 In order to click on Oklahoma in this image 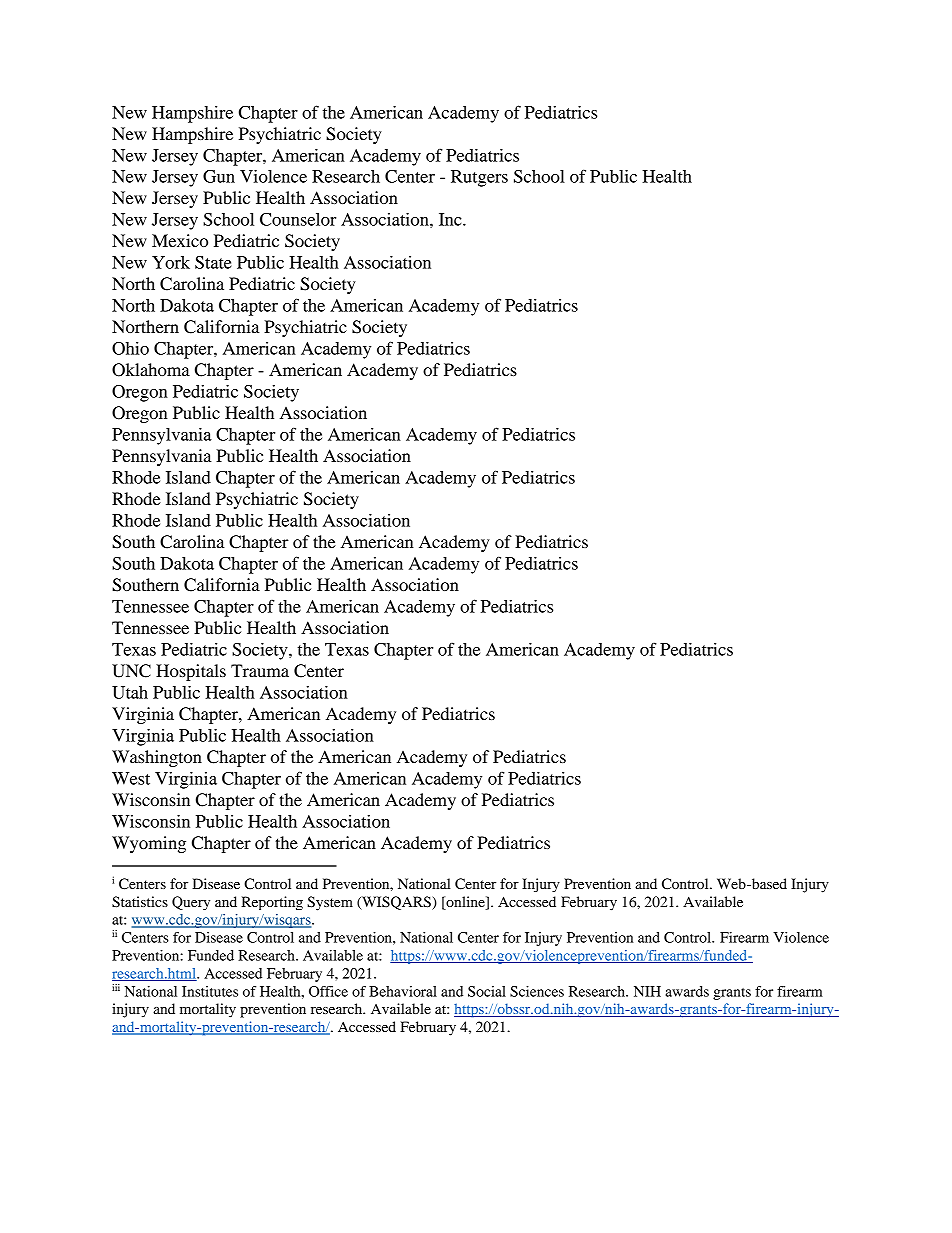, I will do `click(151, 370)`.
